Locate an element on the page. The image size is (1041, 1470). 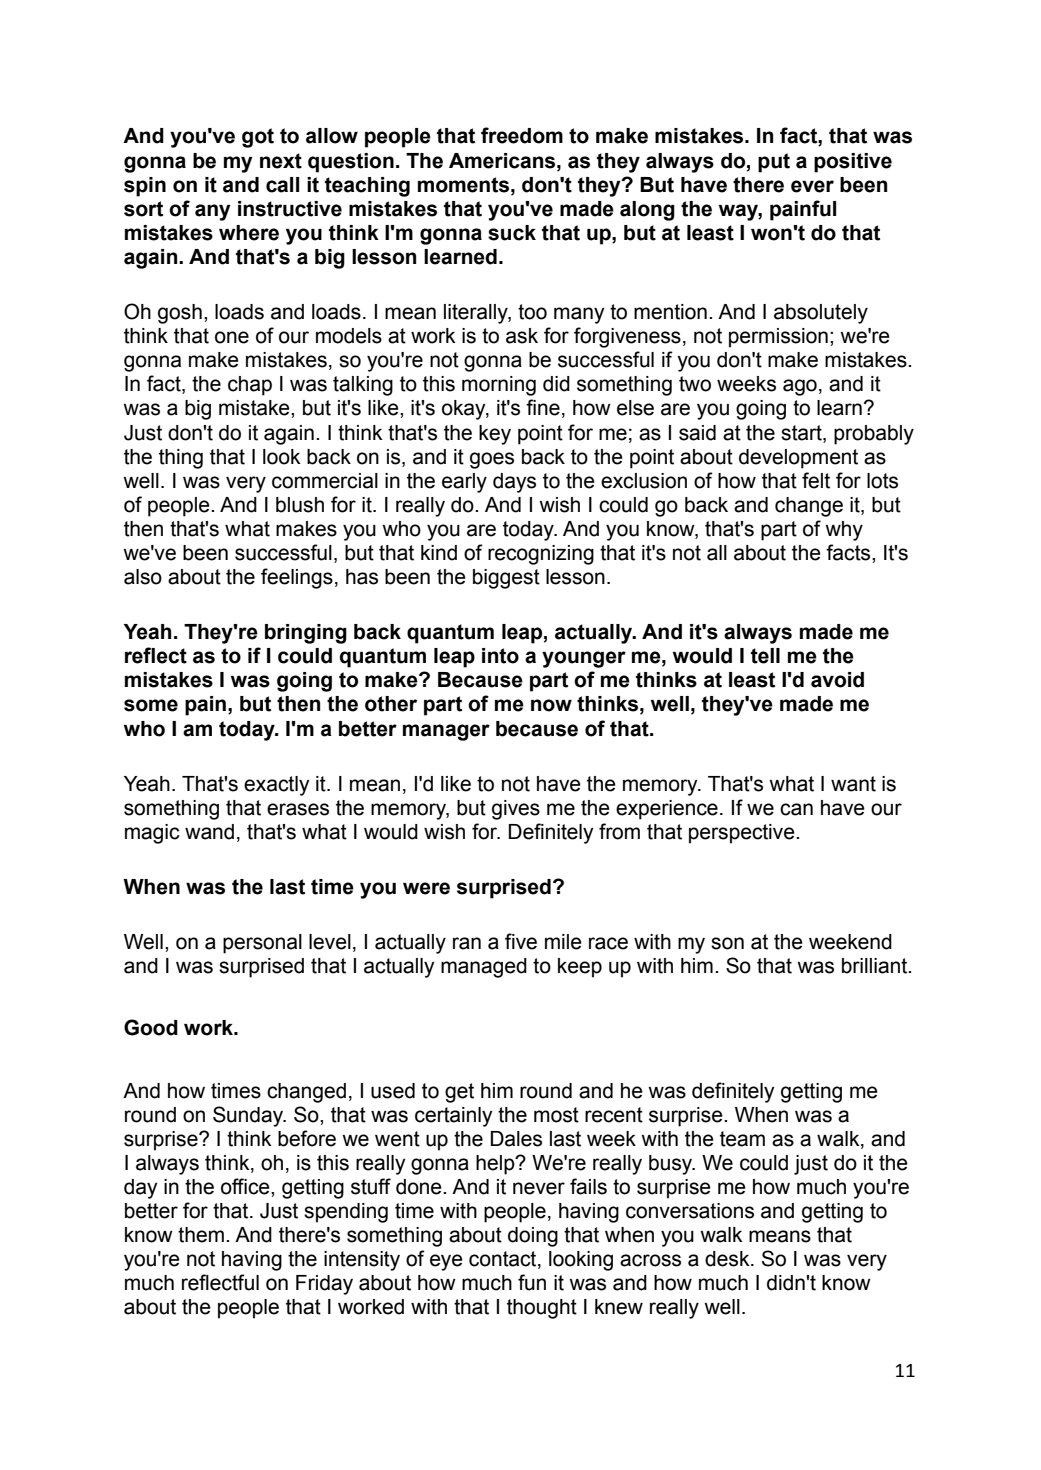
Americans is located at coordinates (503, 161).
